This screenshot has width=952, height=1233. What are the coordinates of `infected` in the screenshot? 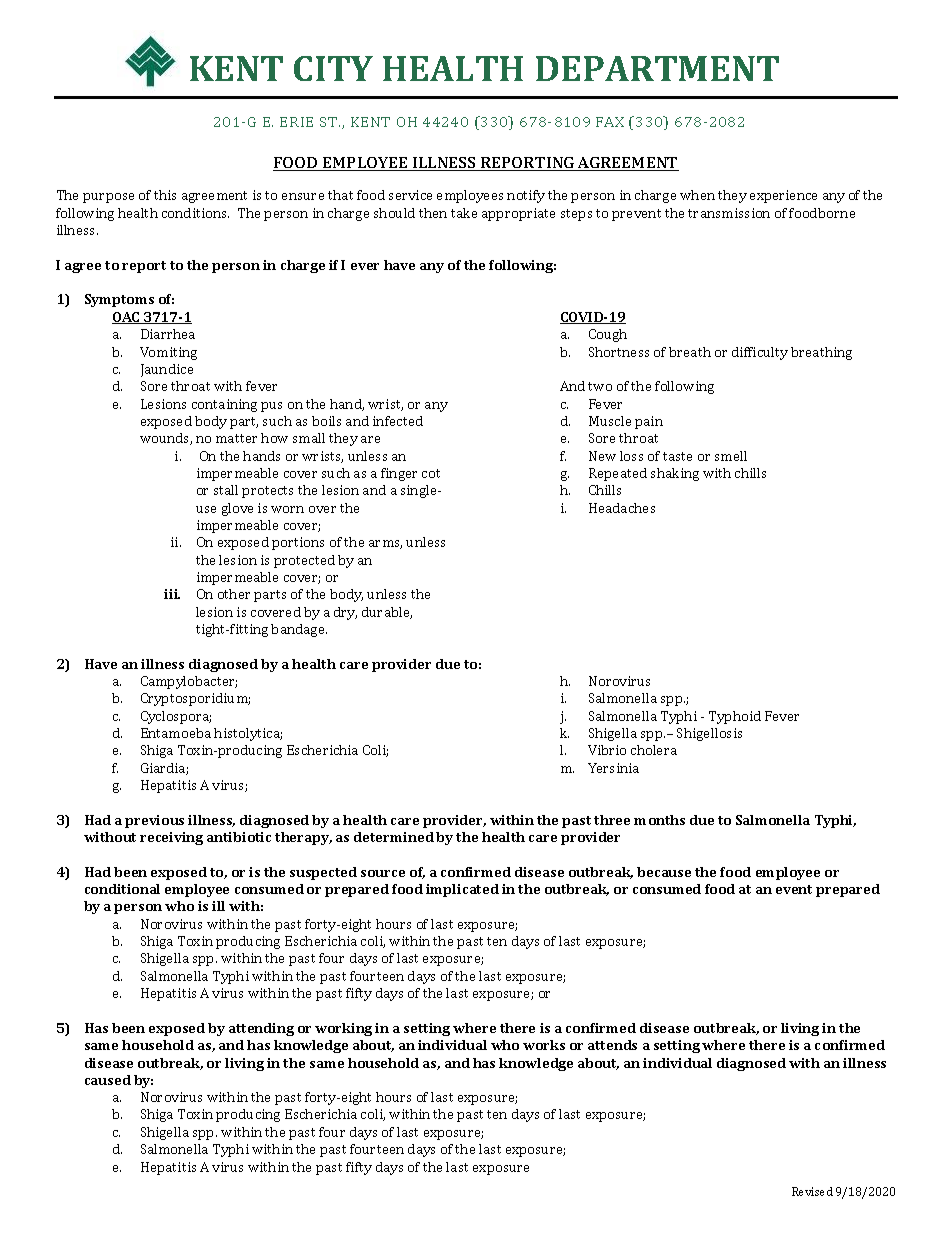 It's located at (398, 421).
